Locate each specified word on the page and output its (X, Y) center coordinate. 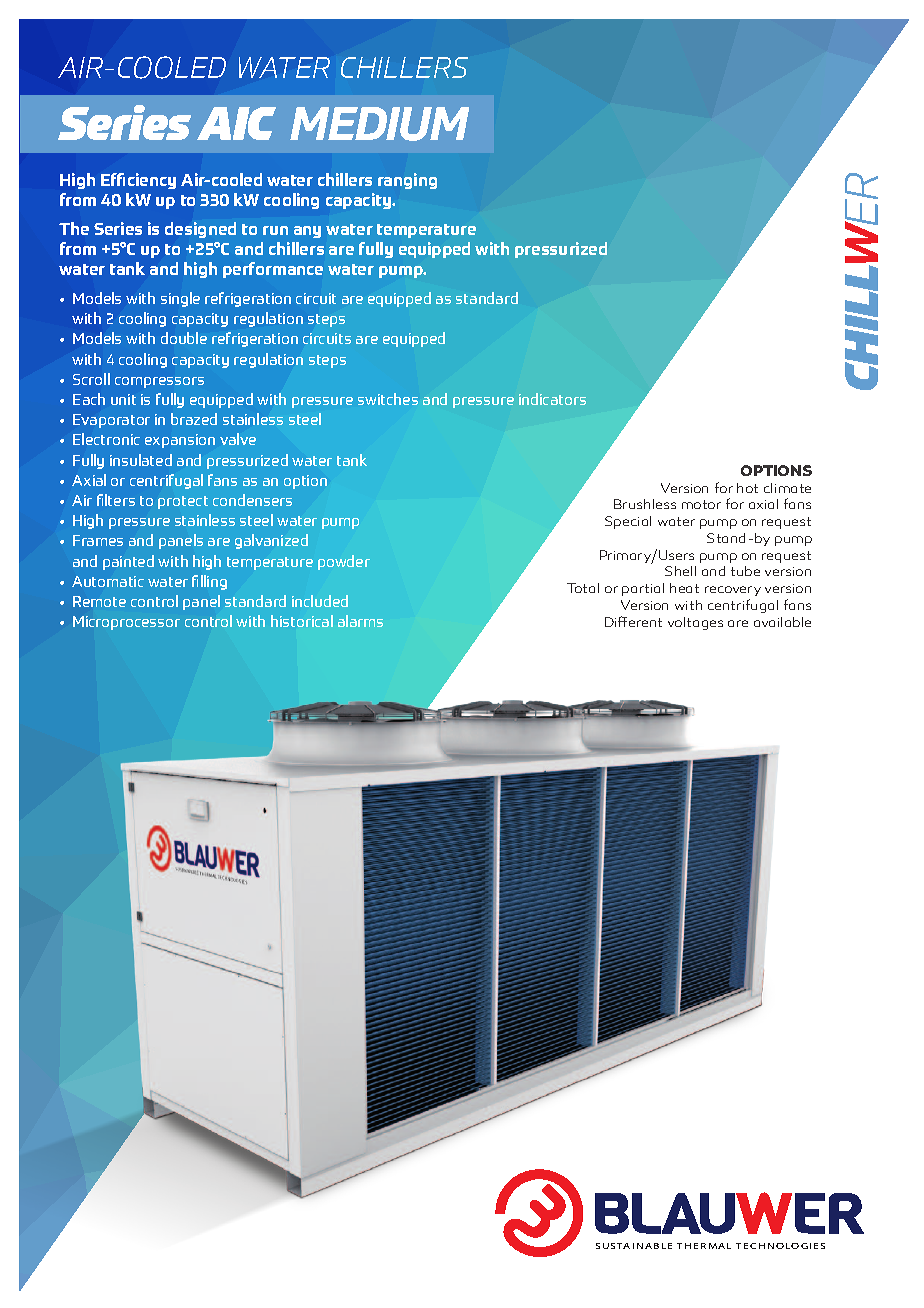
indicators (552, 399)
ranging (407, 181)
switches (388, 399)
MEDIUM (379, 124)
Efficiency (138, 181)
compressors (159, 382)
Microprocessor (126, 623)
